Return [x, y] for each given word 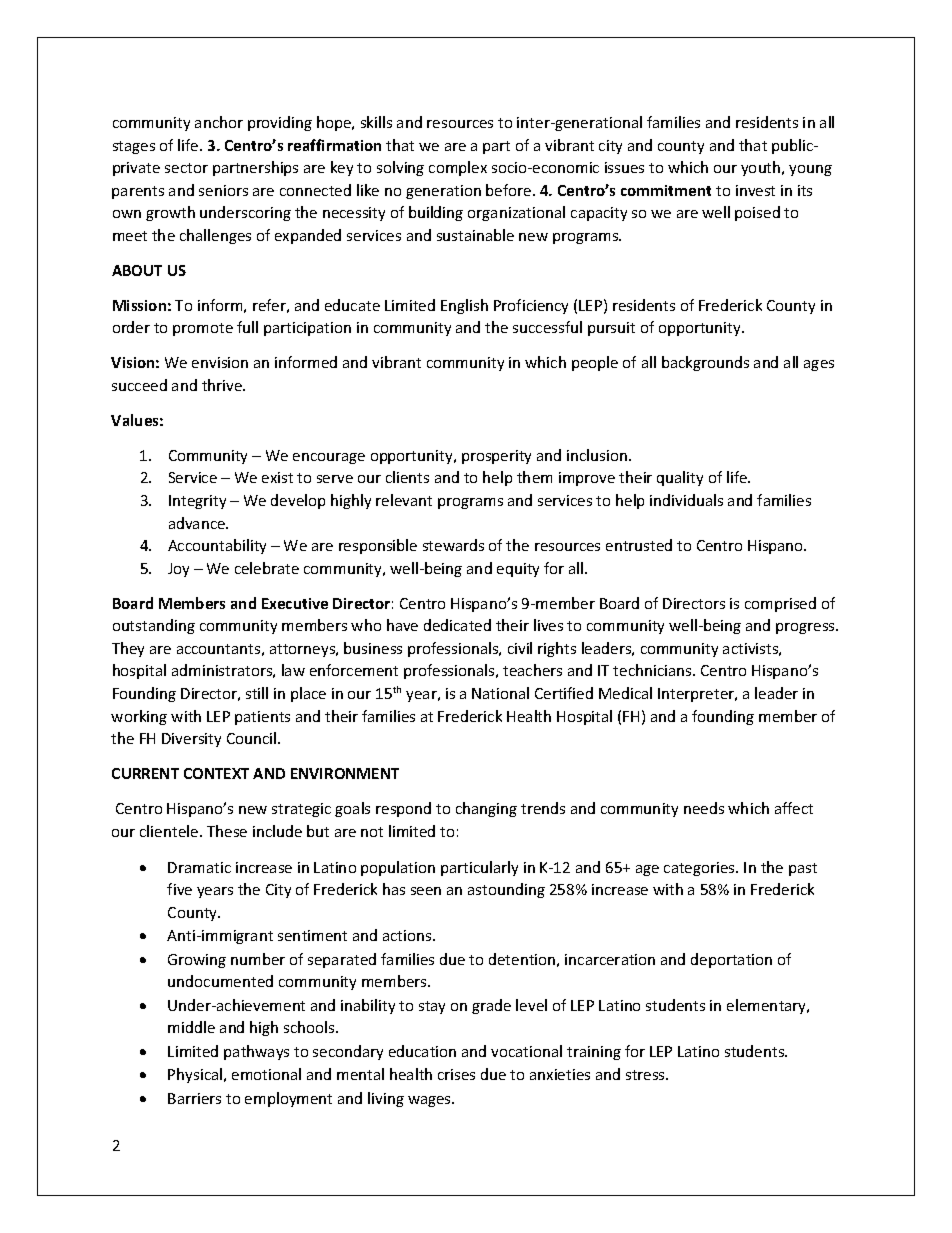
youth [762, 168]
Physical [196, 1075]
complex [458, 168]
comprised [780, 604]
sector [186, 168]
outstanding [154, 626]
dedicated [457, 625]
